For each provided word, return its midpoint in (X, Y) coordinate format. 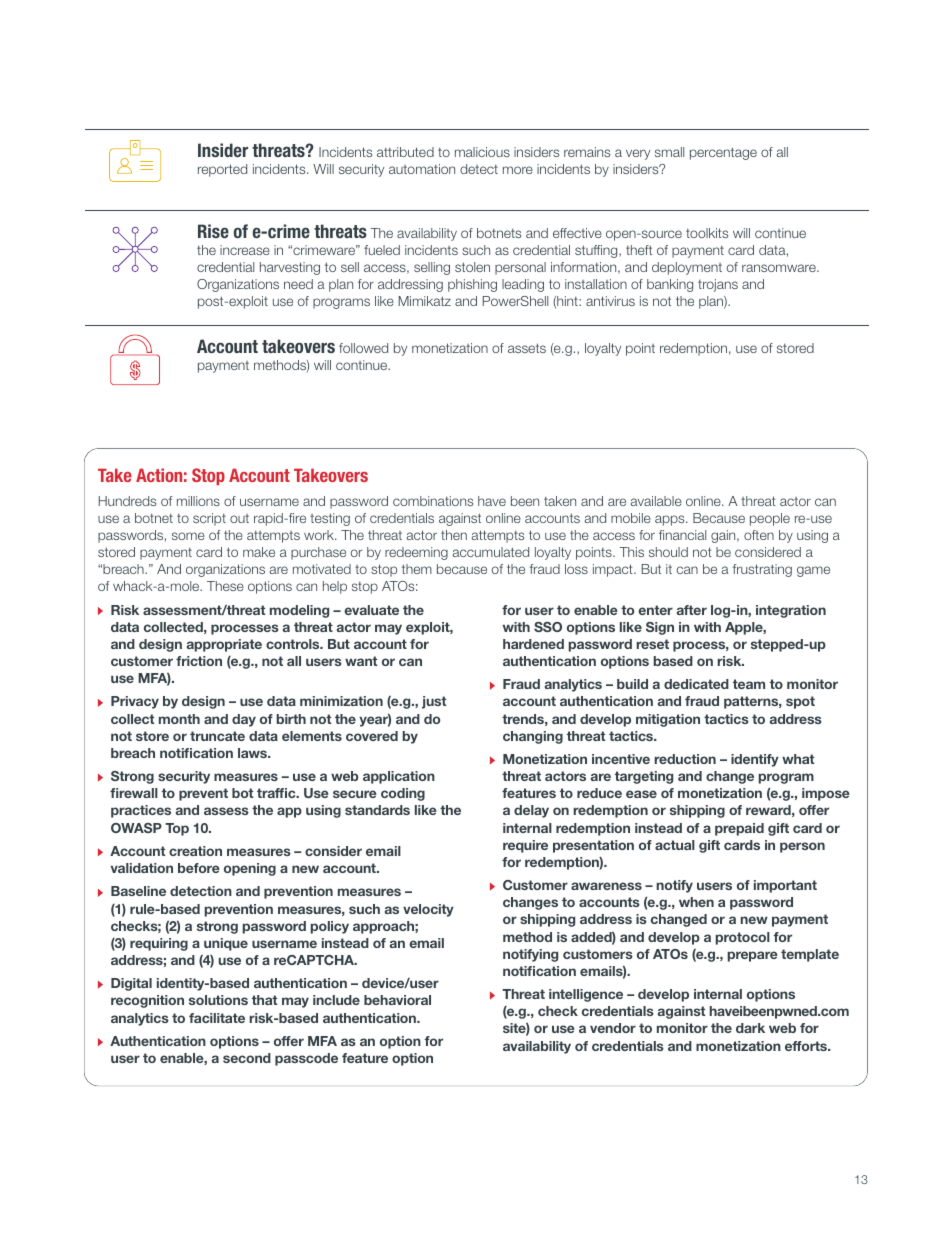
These (225, 586)
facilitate (217, 1018)
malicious (482, 152)
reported (222, 170)
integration (791, 611)
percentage (723, 153)
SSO (548, 627)
